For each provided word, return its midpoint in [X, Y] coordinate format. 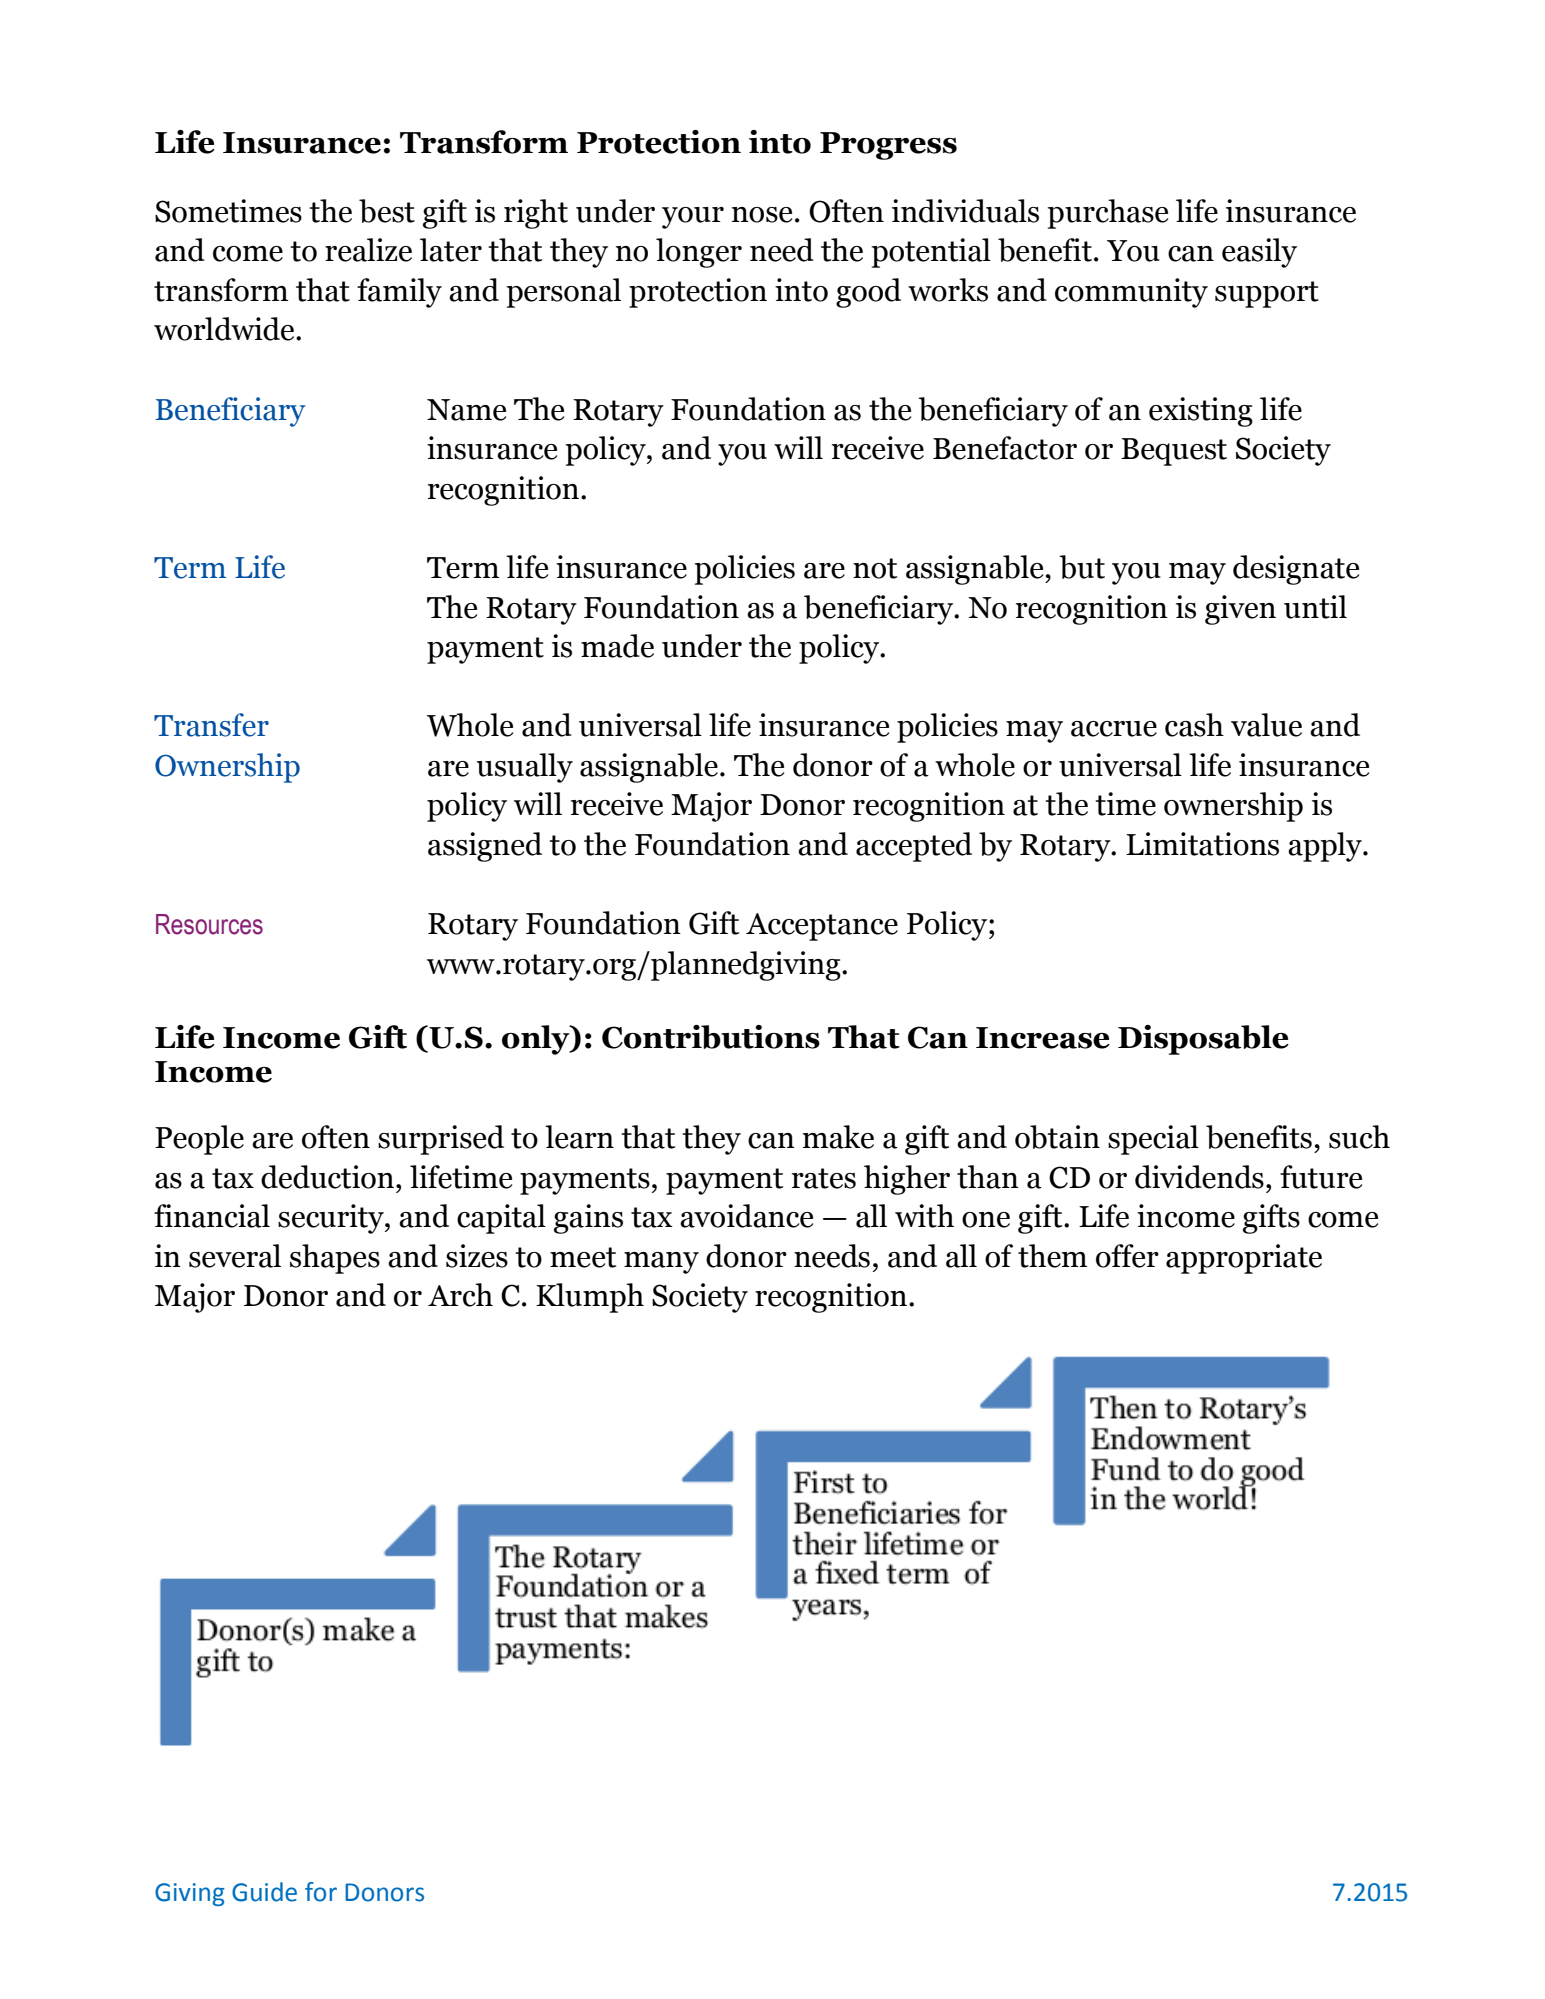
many [661, 1263]
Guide [264, 1892]
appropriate [1244, 1259]
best [387, 211]
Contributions [711, 1037]
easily [1259, 253]
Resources [209, 924]
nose [762, 215]
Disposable [1203, 1040]
